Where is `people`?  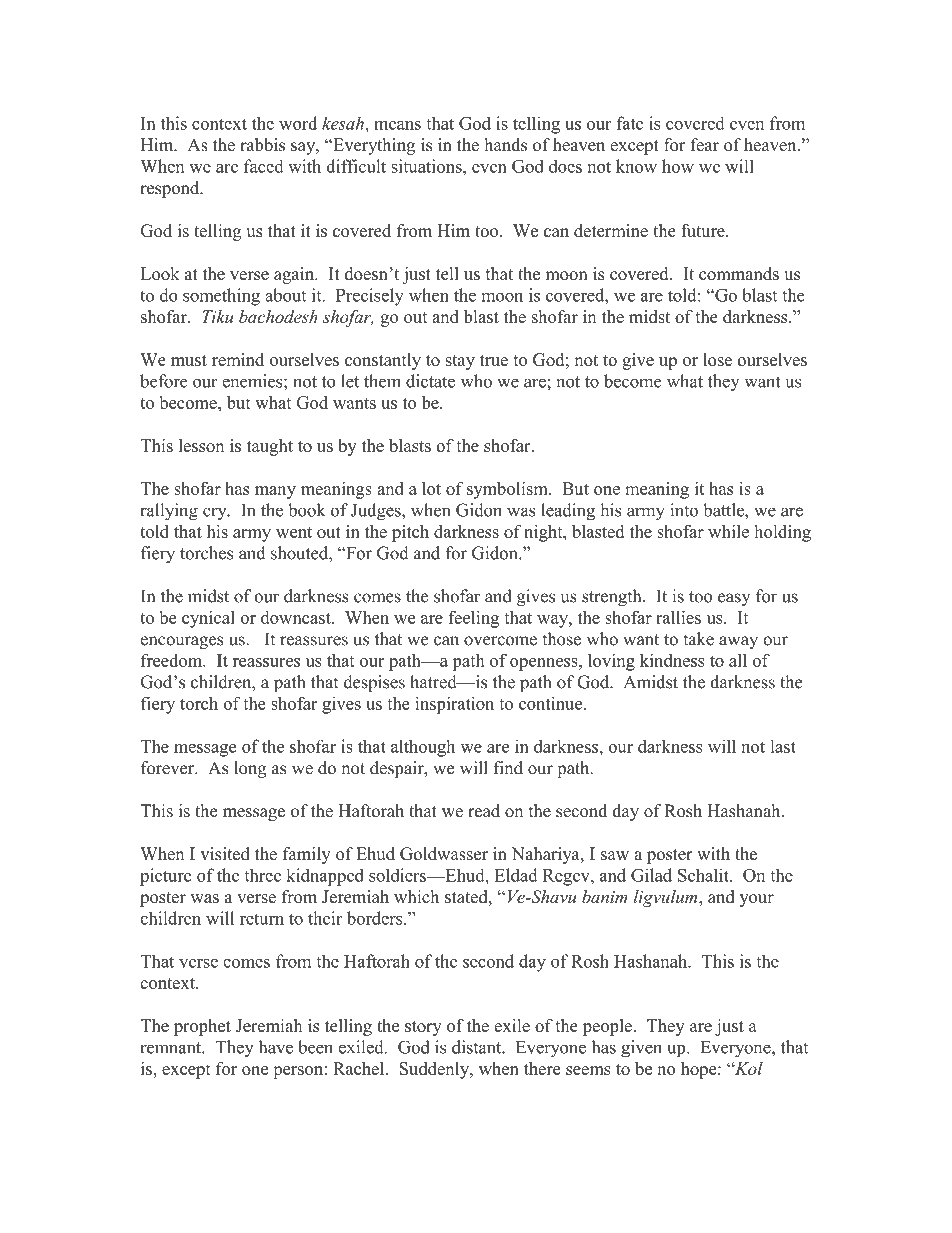
people is located at coordinates (608, 1027).
